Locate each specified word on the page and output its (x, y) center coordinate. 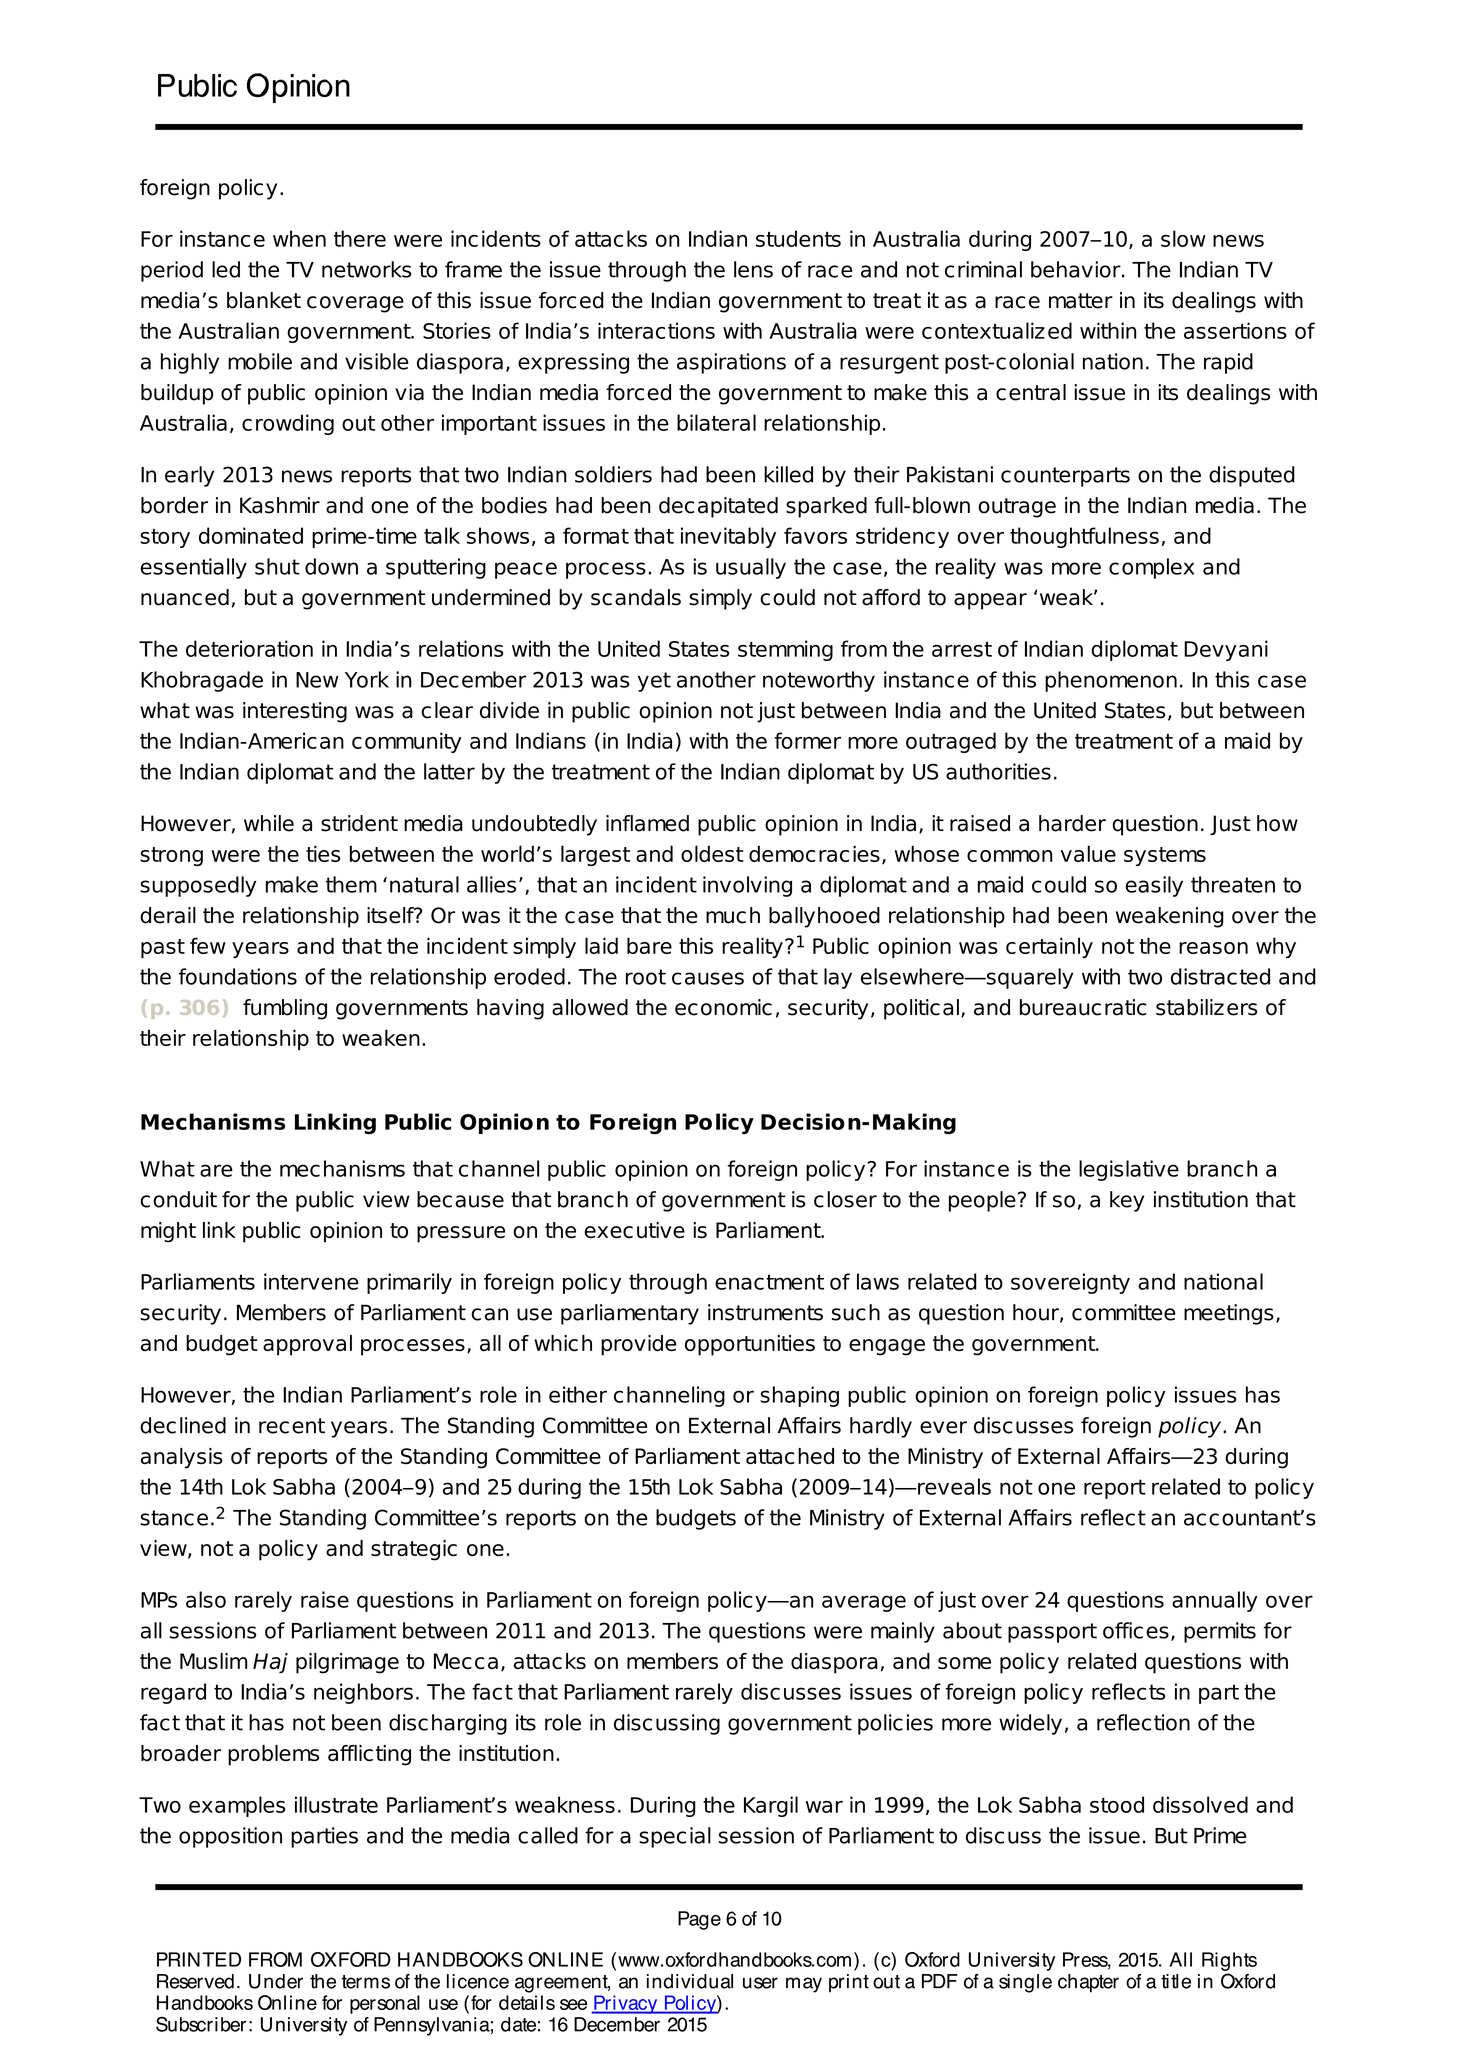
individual (690, 1981)
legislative (1129, 1170)
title (1176, 1981)
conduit (178, 1199)
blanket (264, 300)
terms (365, 1982)
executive (634, 1230)
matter (1081, 301)
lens (753, 269)
